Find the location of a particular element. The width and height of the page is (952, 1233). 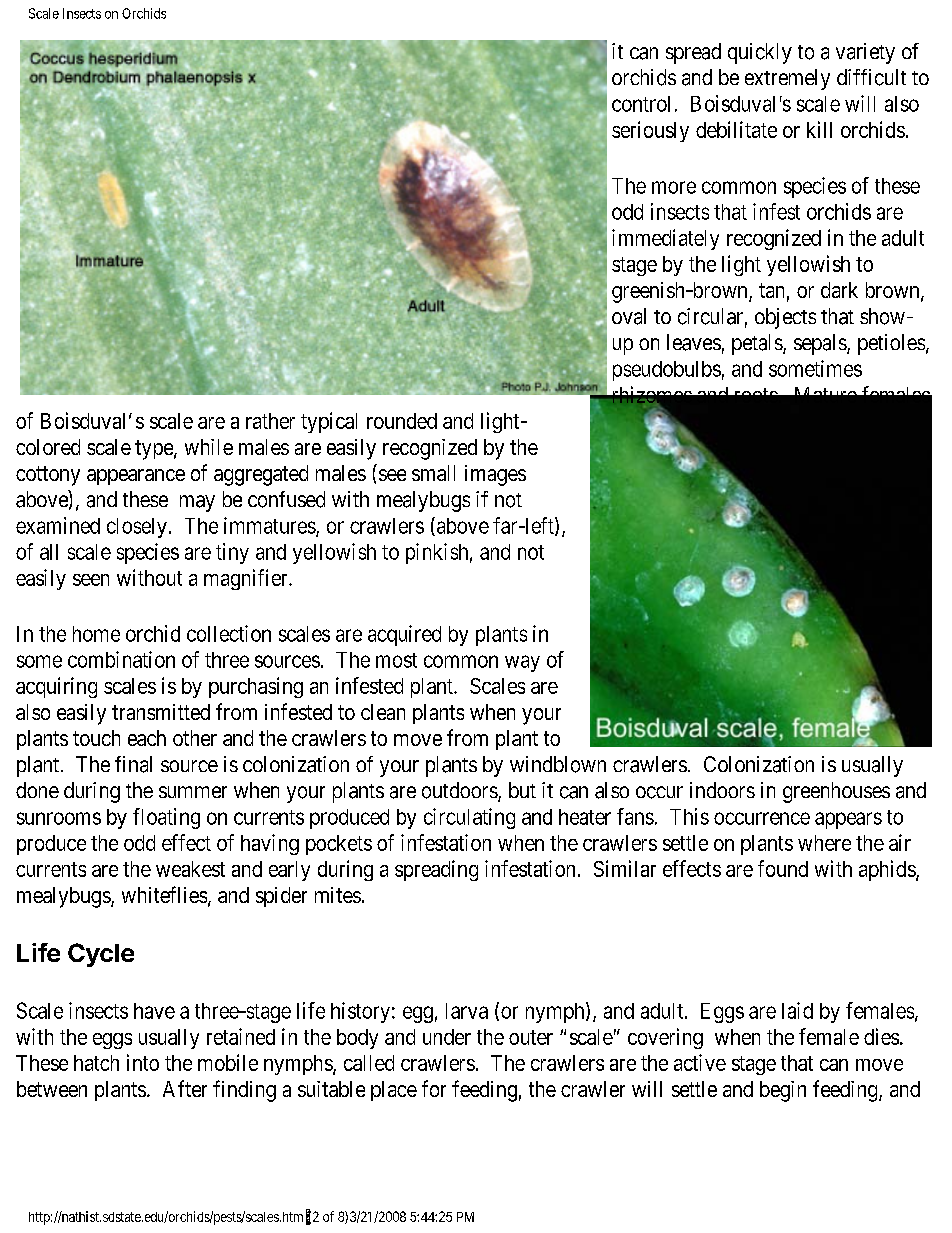

while is located at coordinates (209, 447).
